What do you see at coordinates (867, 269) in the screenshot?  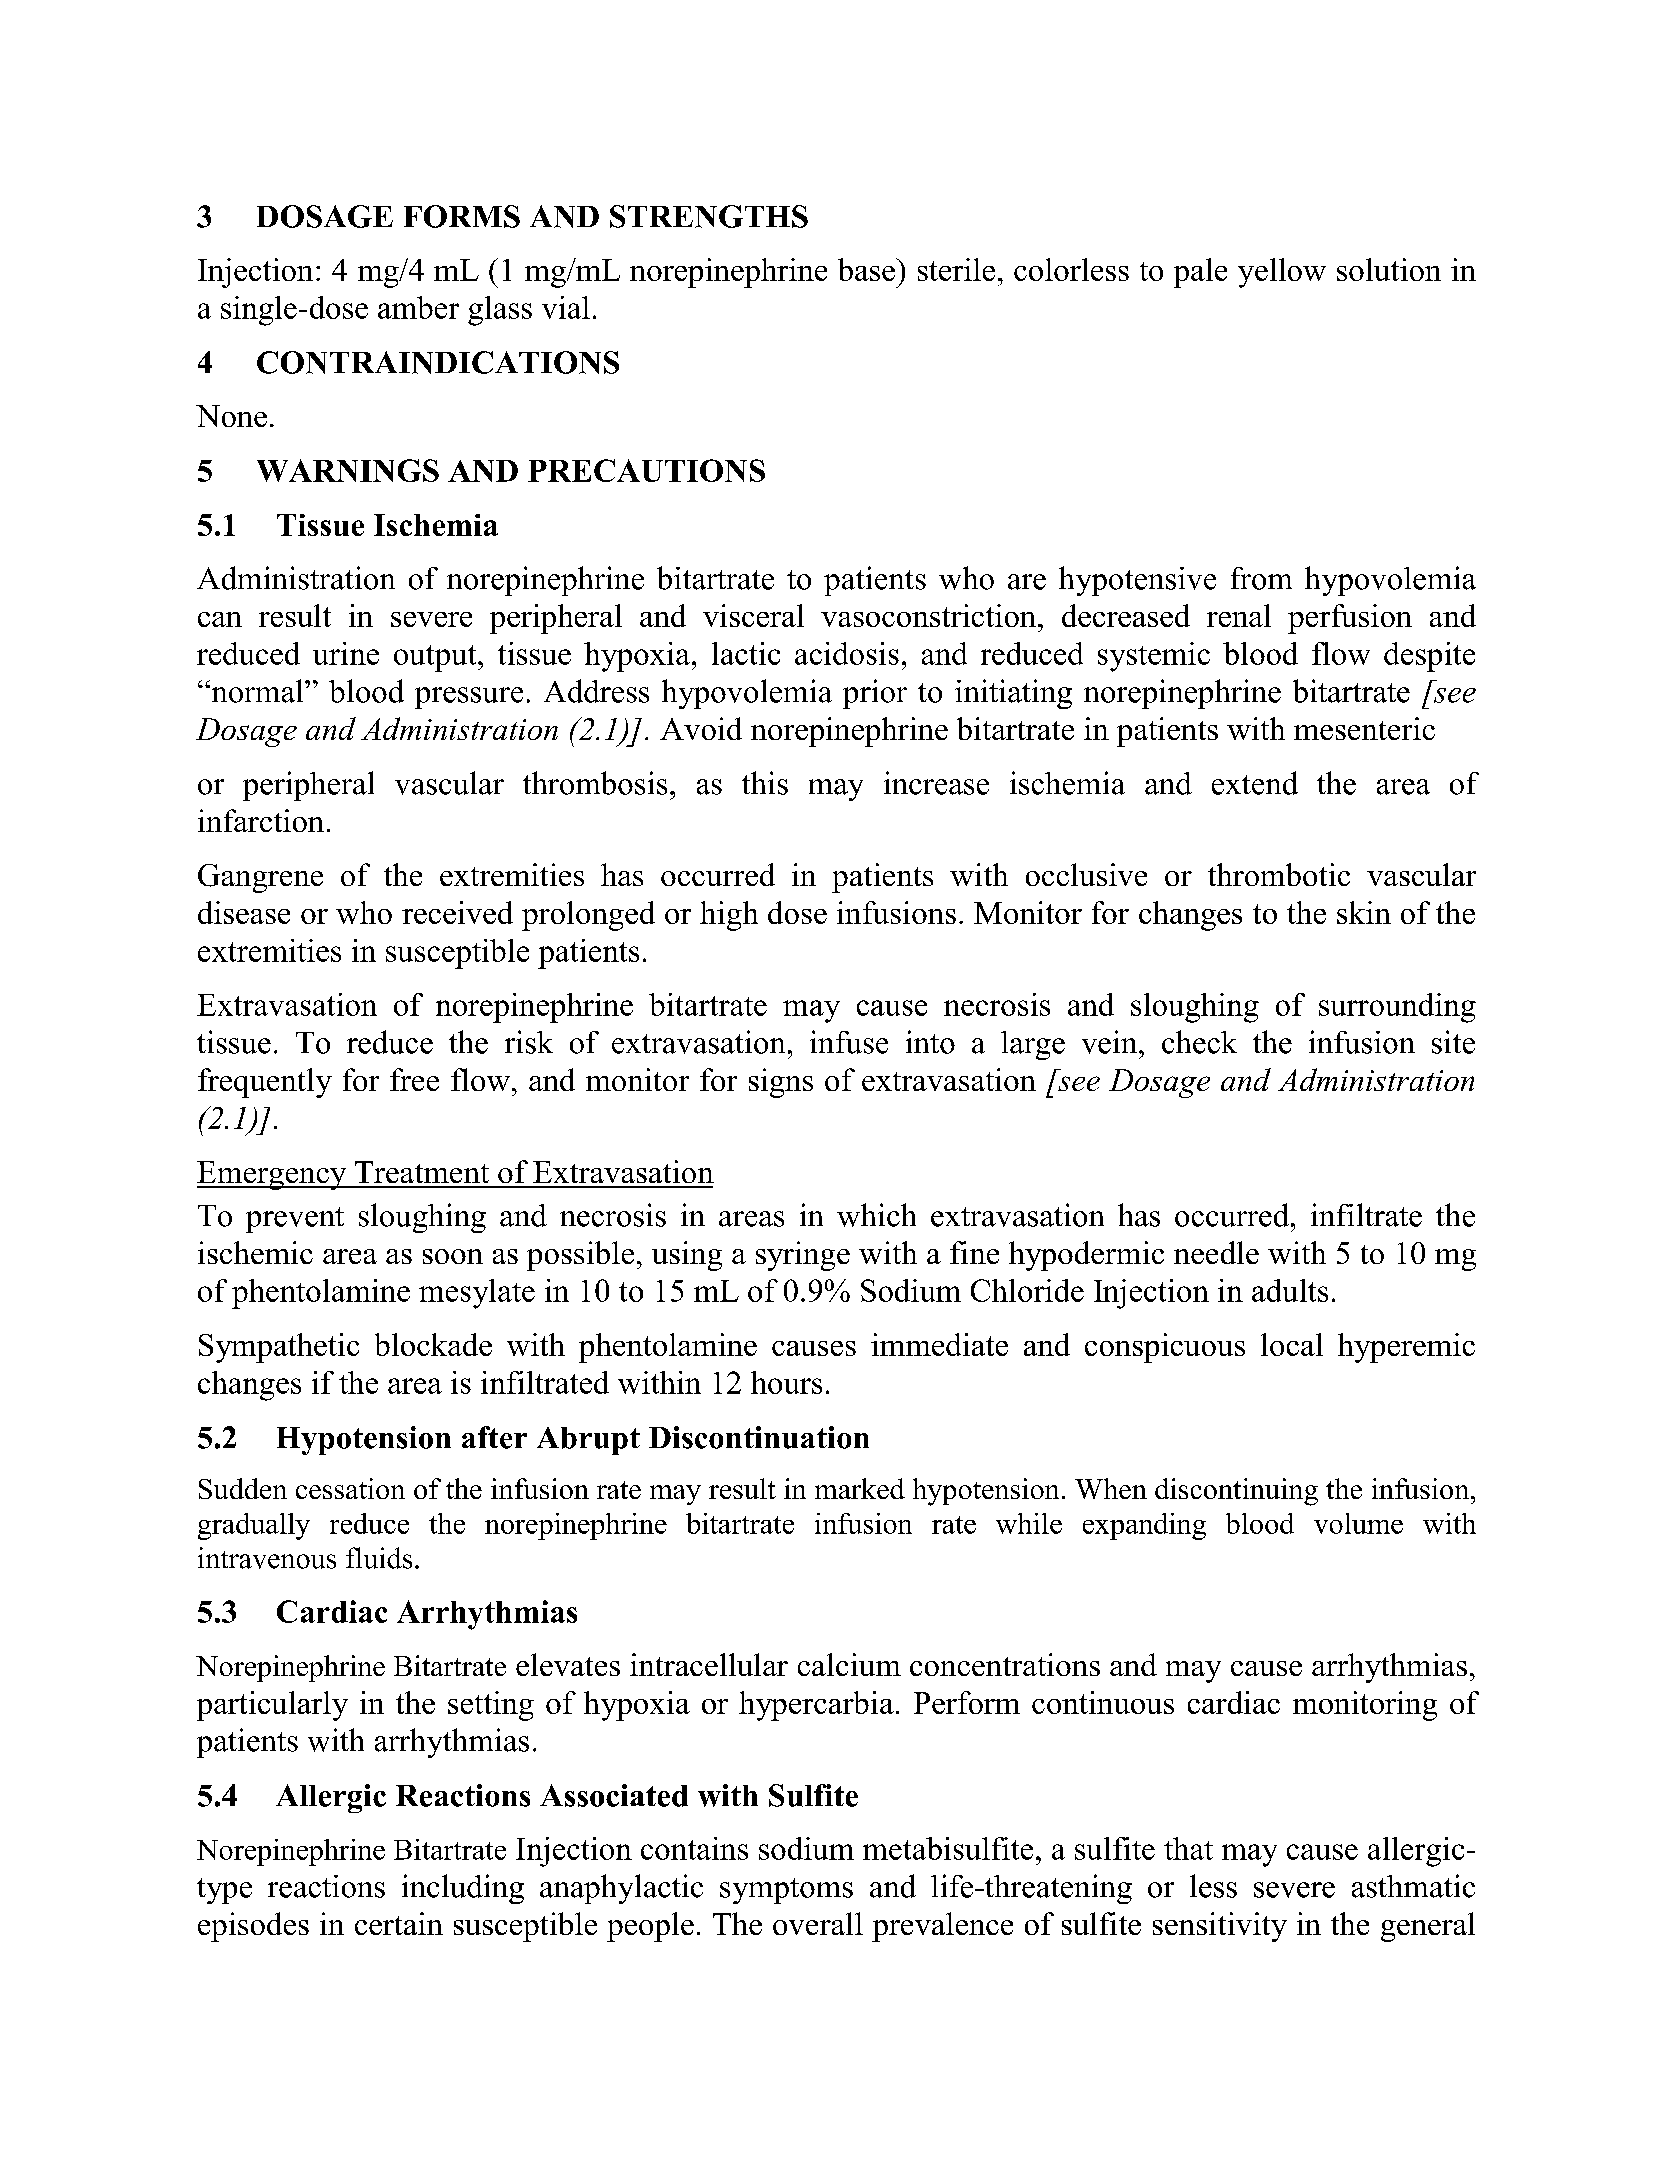 I see `base` at bounding box center [867, 269].
